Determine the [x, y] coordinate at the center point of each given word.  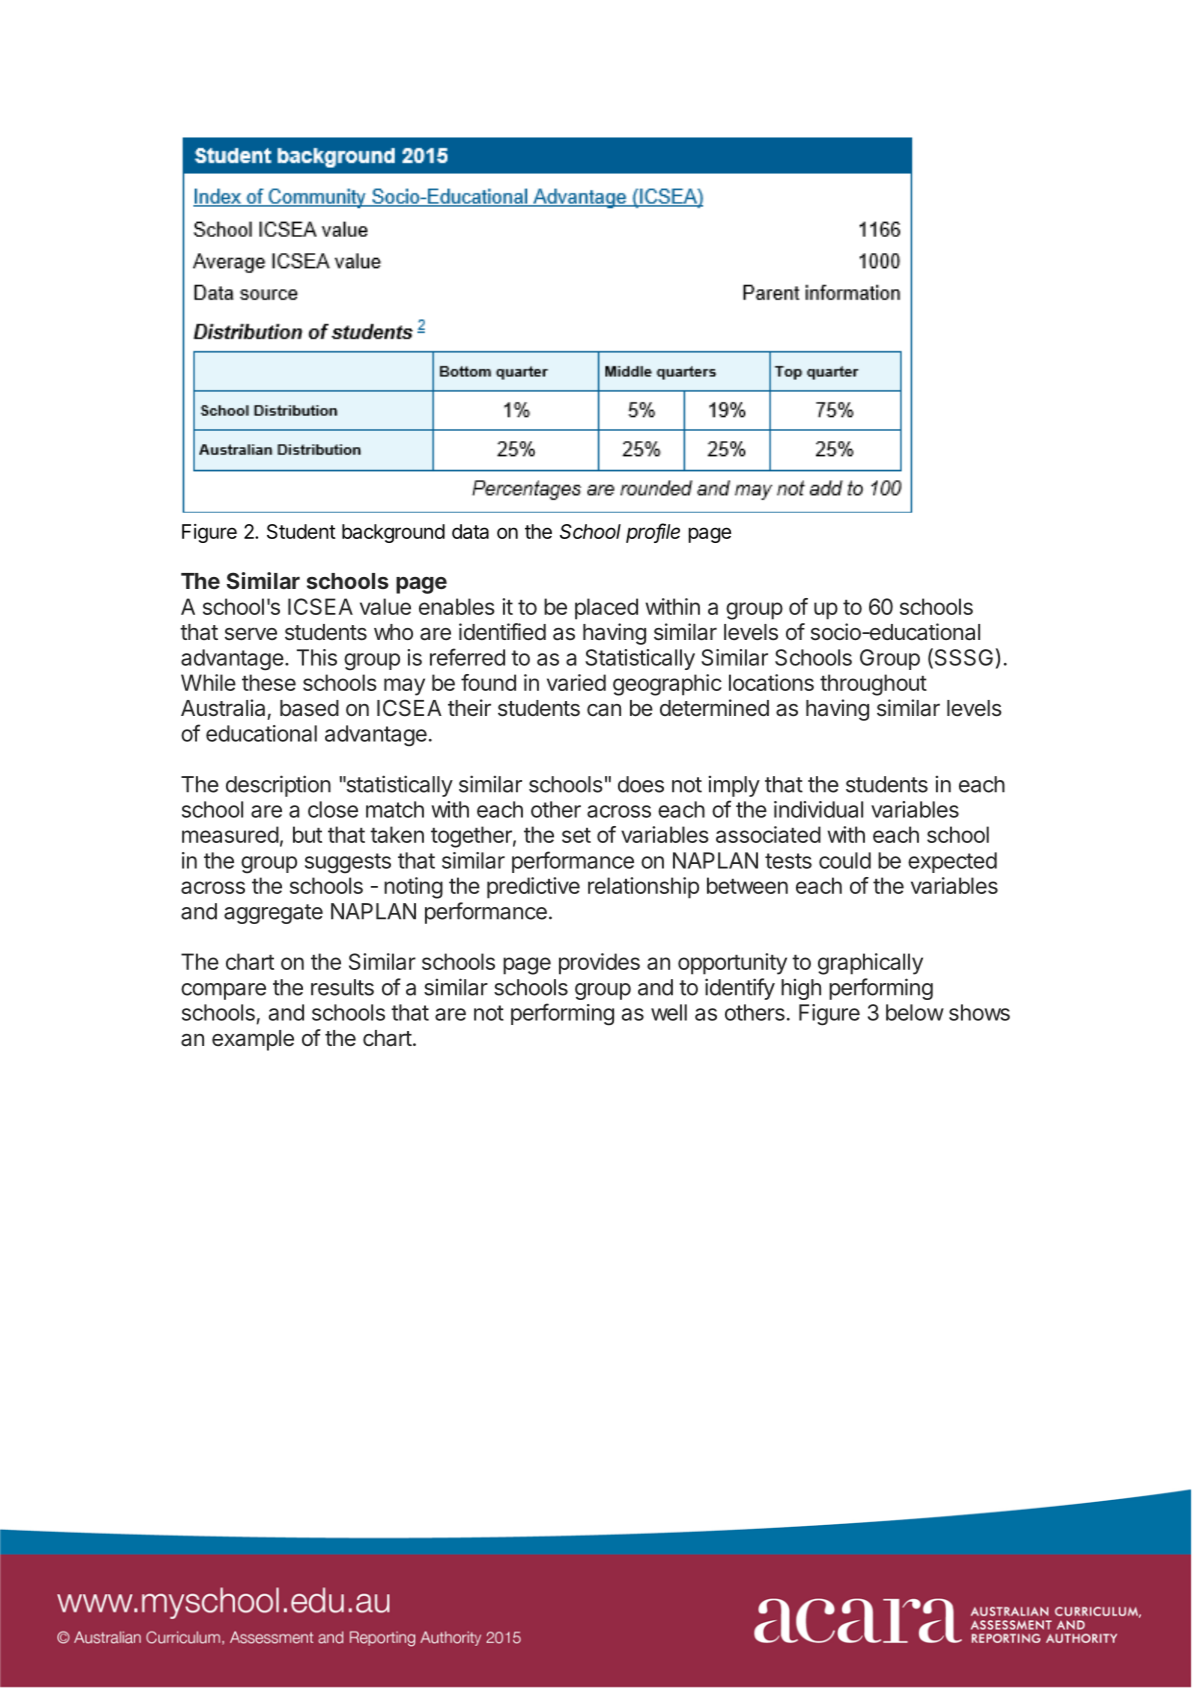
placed [606, 609]
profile [653, 533]
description [278, 786]
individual [818, 809]
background [393, 533]
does [641, 784]
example [253, 1040]
